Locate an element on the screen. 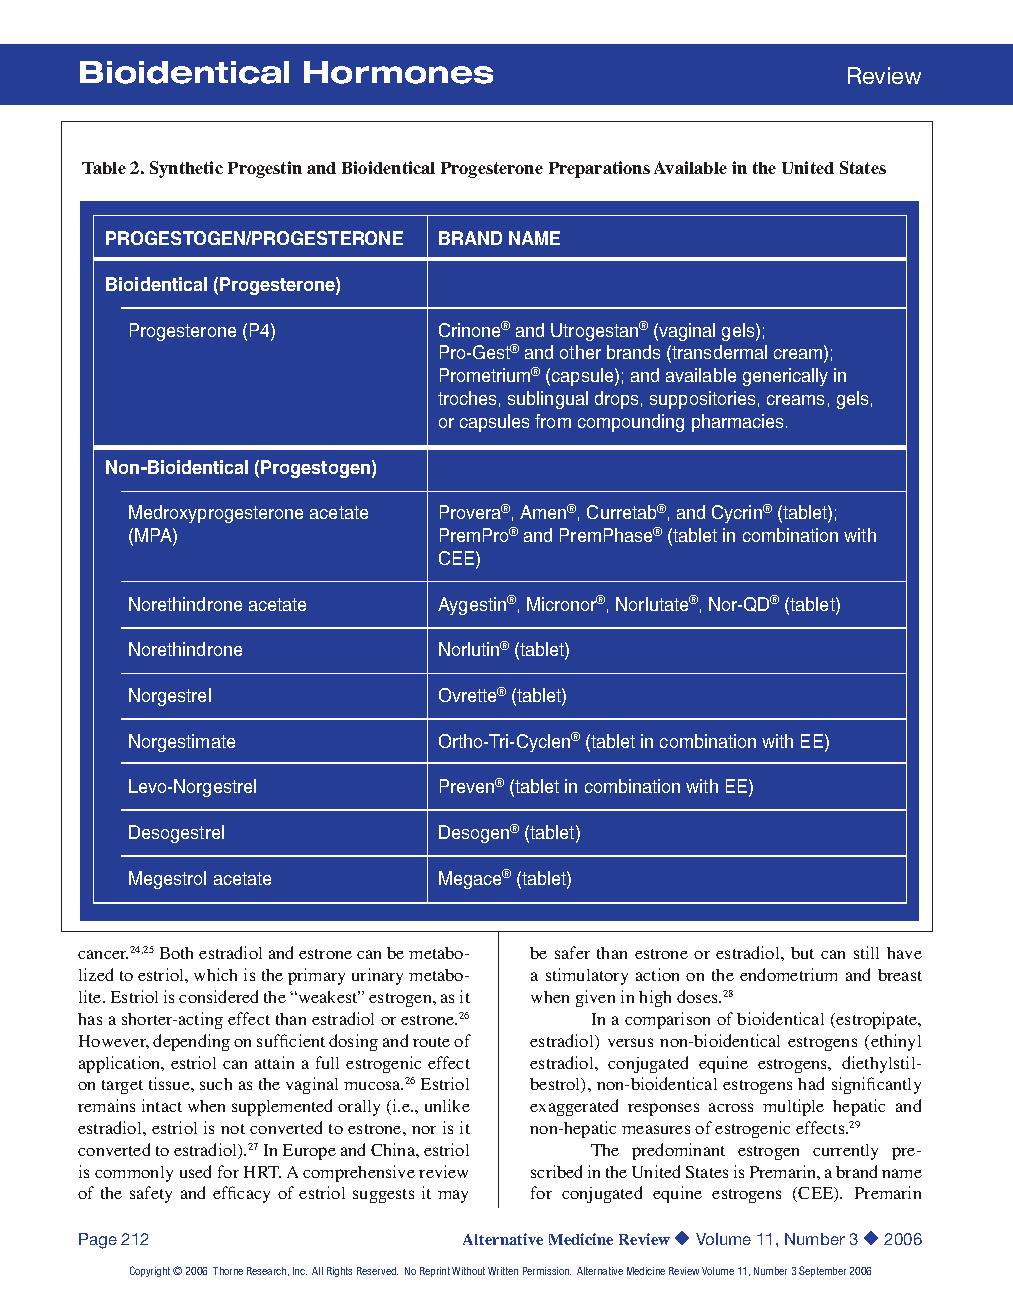 Image resolution: width=1013 pixels, height=1299 pixels. stimulatory is located at coordinates (587, 976).
